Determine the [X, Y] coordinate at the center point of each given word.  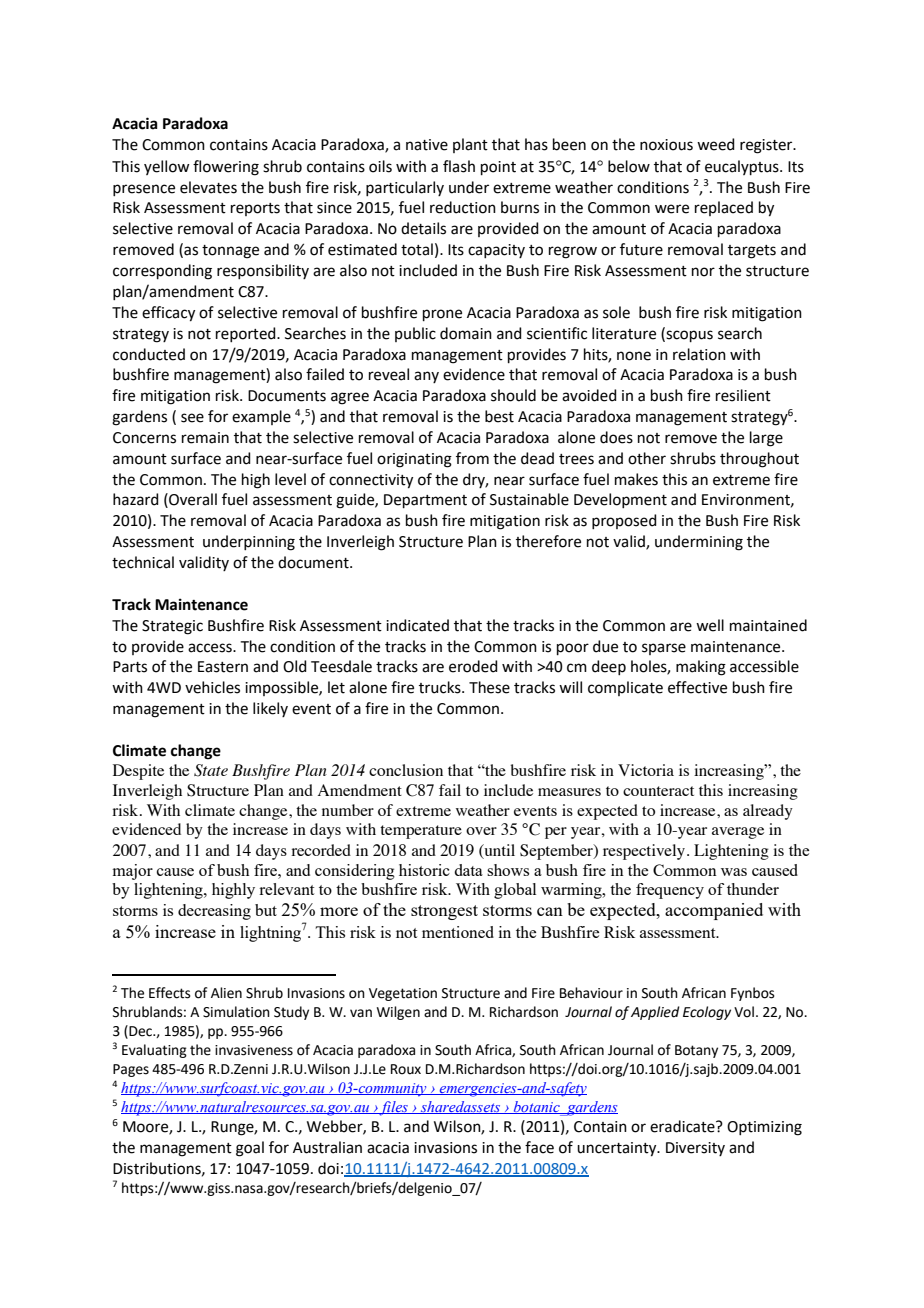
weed [716, 144]
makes [636, 479]
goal [250, 1149]
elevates [208, 187]
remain [205, 438]
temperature [421, 832]
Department [425, 501]
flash [459, 166]
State [211, 770]
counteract [658, 791]
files [393, 1108]
